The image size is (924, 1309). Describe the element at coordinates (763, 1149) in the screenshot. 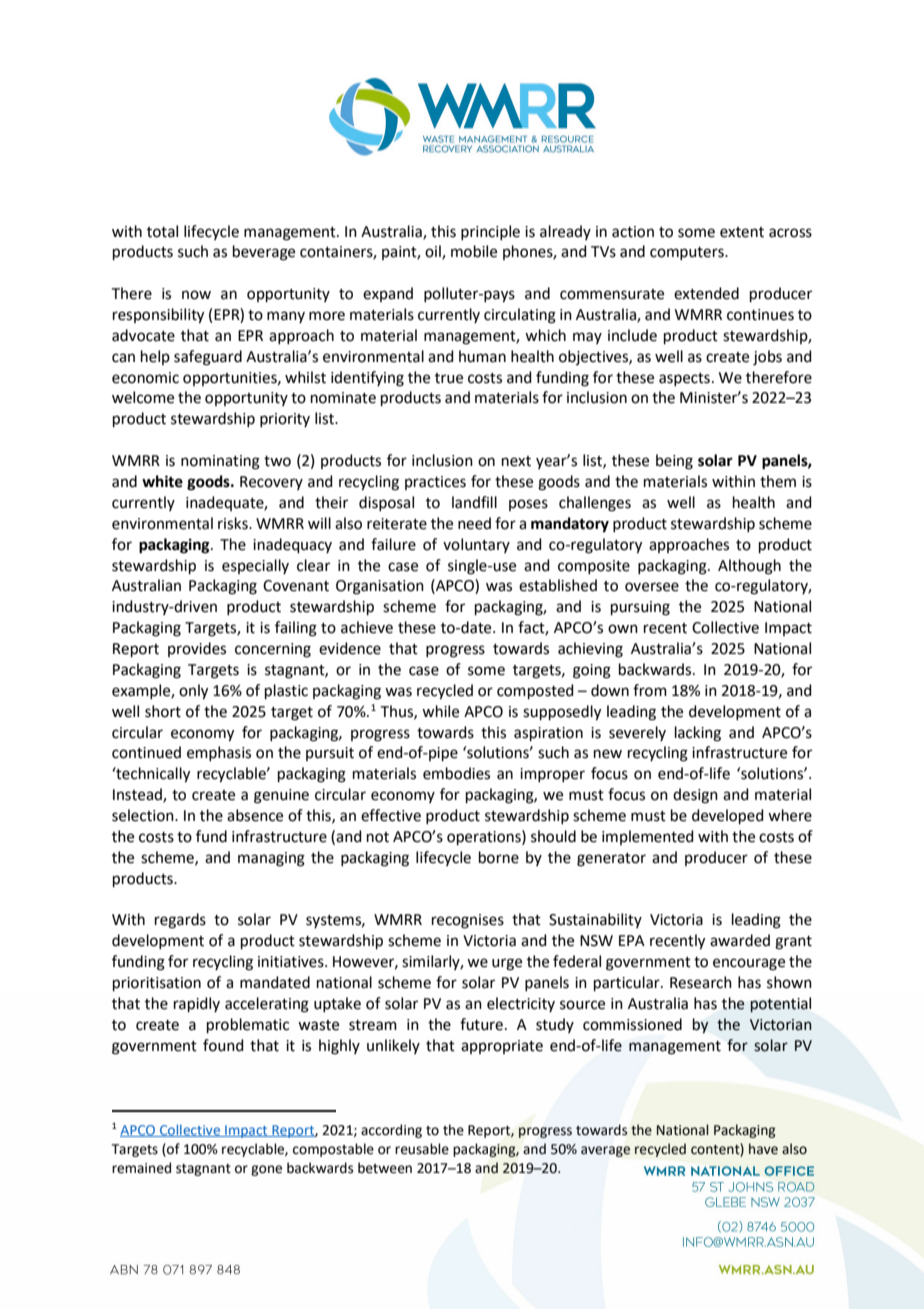

I see `have` at that location.
